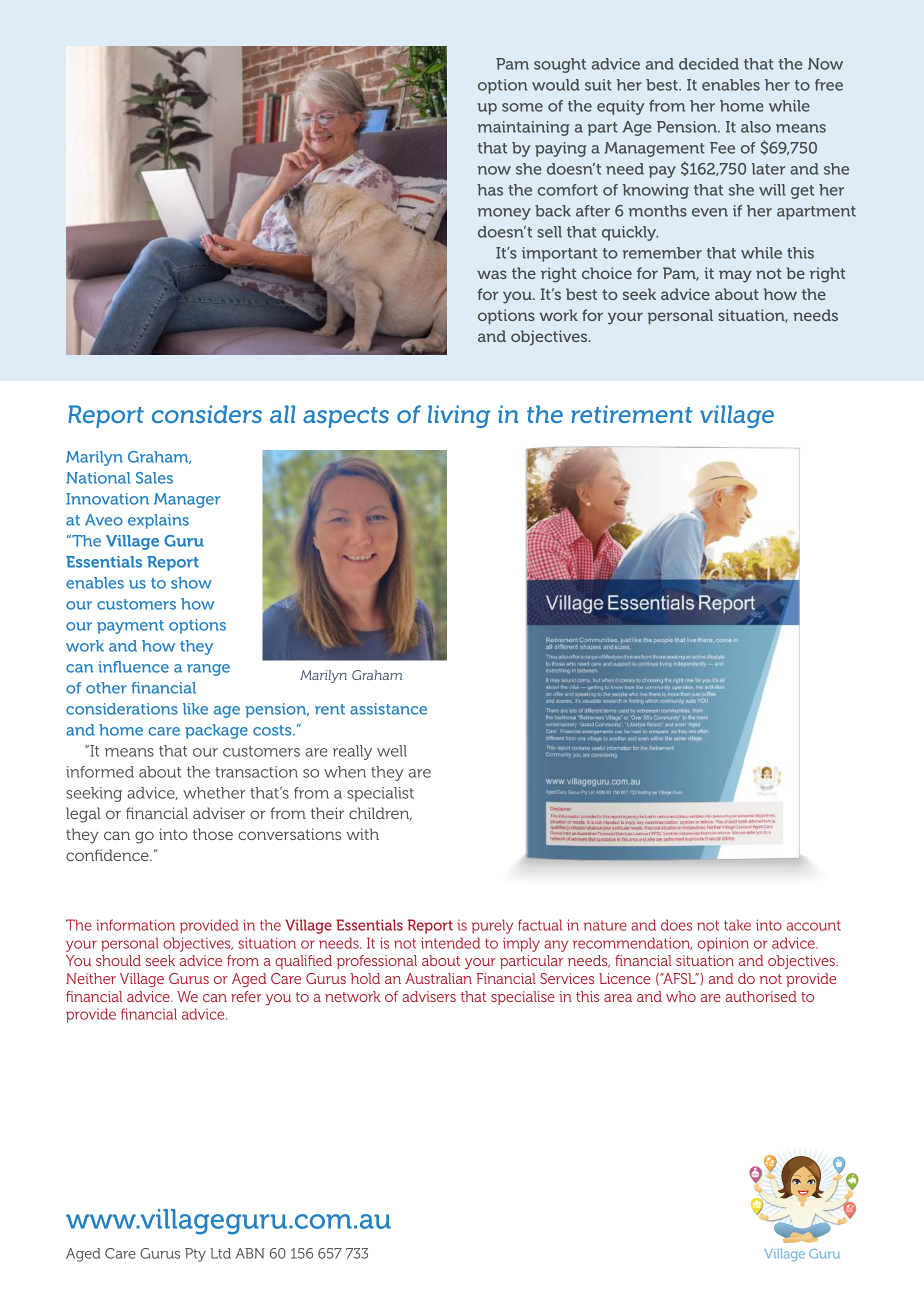 The width and height of the screenshot is (924, 1308). Describe the element at coordinates (438, 978) in the screenshot. I see `Australian` at that location.
